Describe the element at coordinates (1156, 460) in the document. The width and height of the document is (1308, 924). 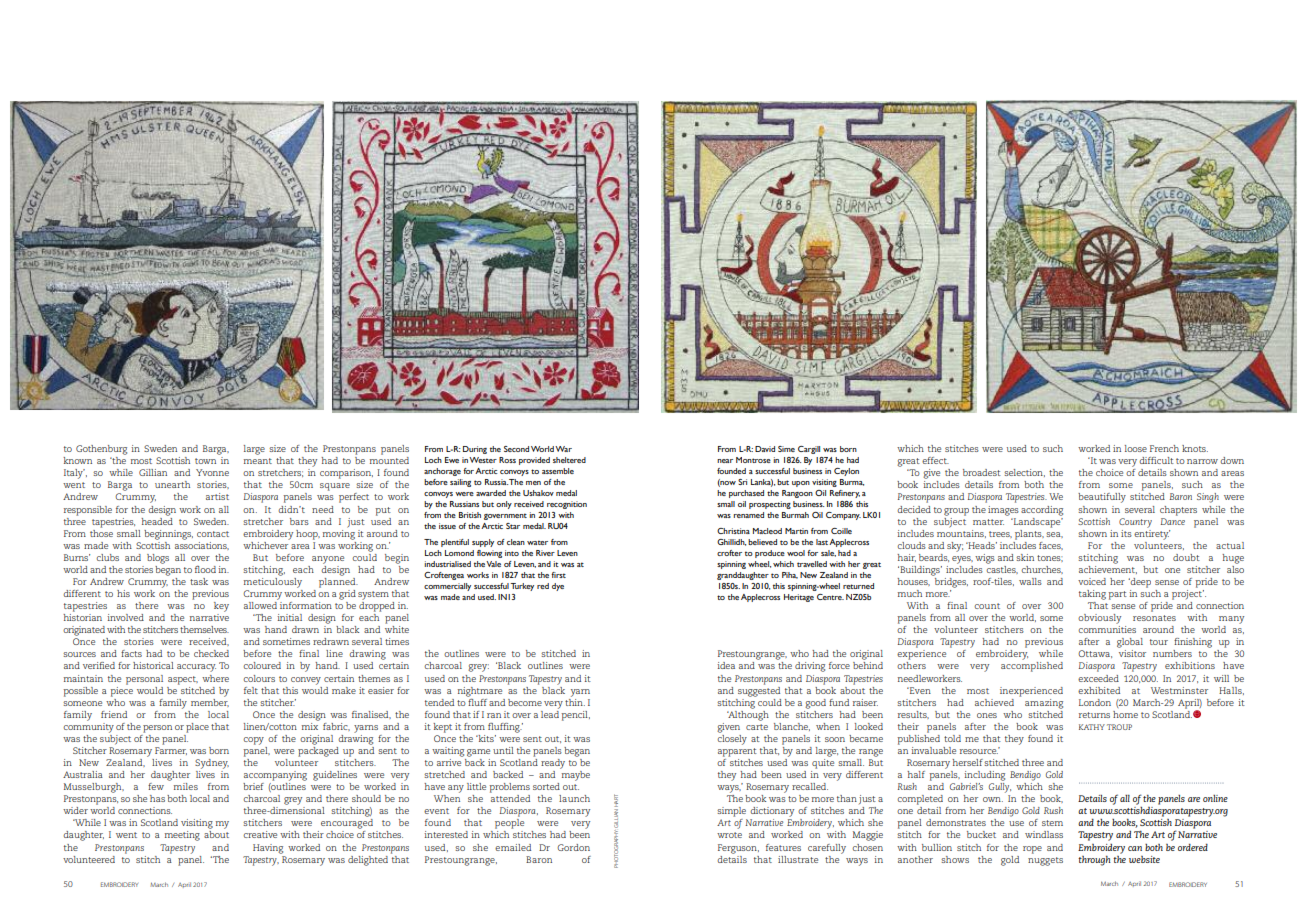
I see `difficult` at that location.
